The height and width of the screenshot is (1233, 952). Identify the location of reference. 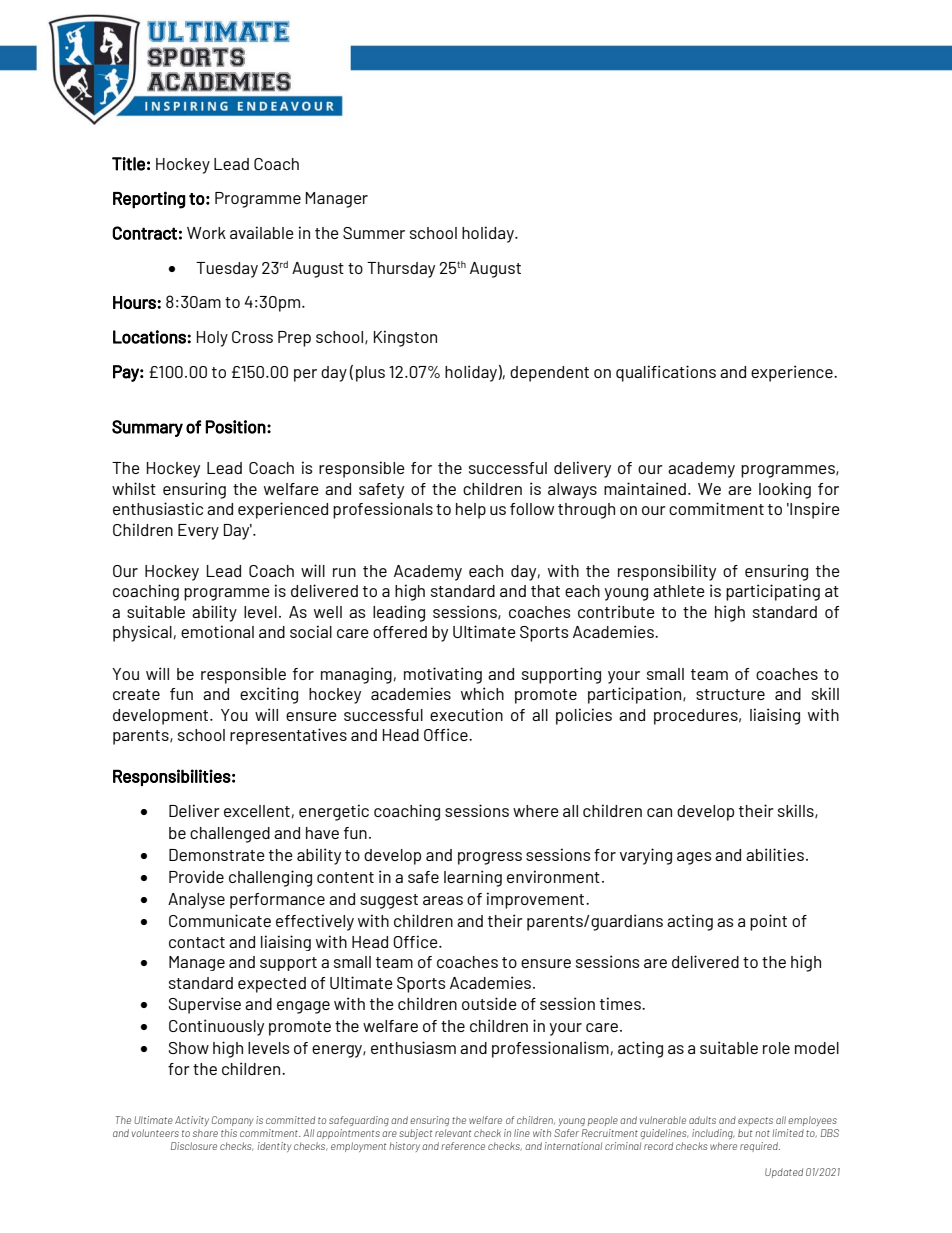
(463, 1146).
